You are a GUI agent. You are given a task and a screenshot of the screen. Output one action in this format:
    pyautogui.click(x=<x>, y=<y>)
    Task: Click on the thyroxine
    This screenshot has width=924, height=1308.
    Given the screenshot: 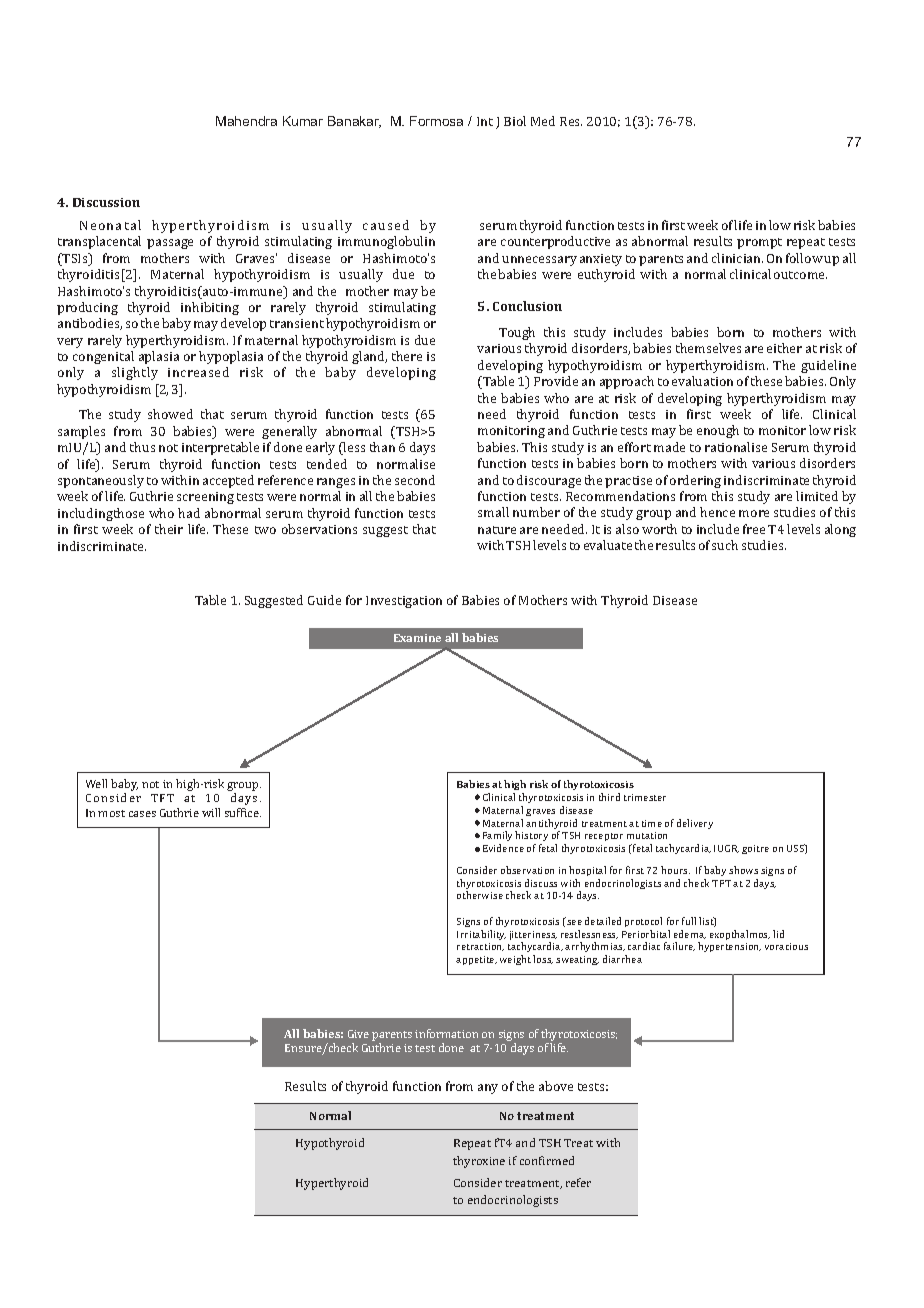 What is the action you would take?
    pyautogui.click(x=479, y=1162)
